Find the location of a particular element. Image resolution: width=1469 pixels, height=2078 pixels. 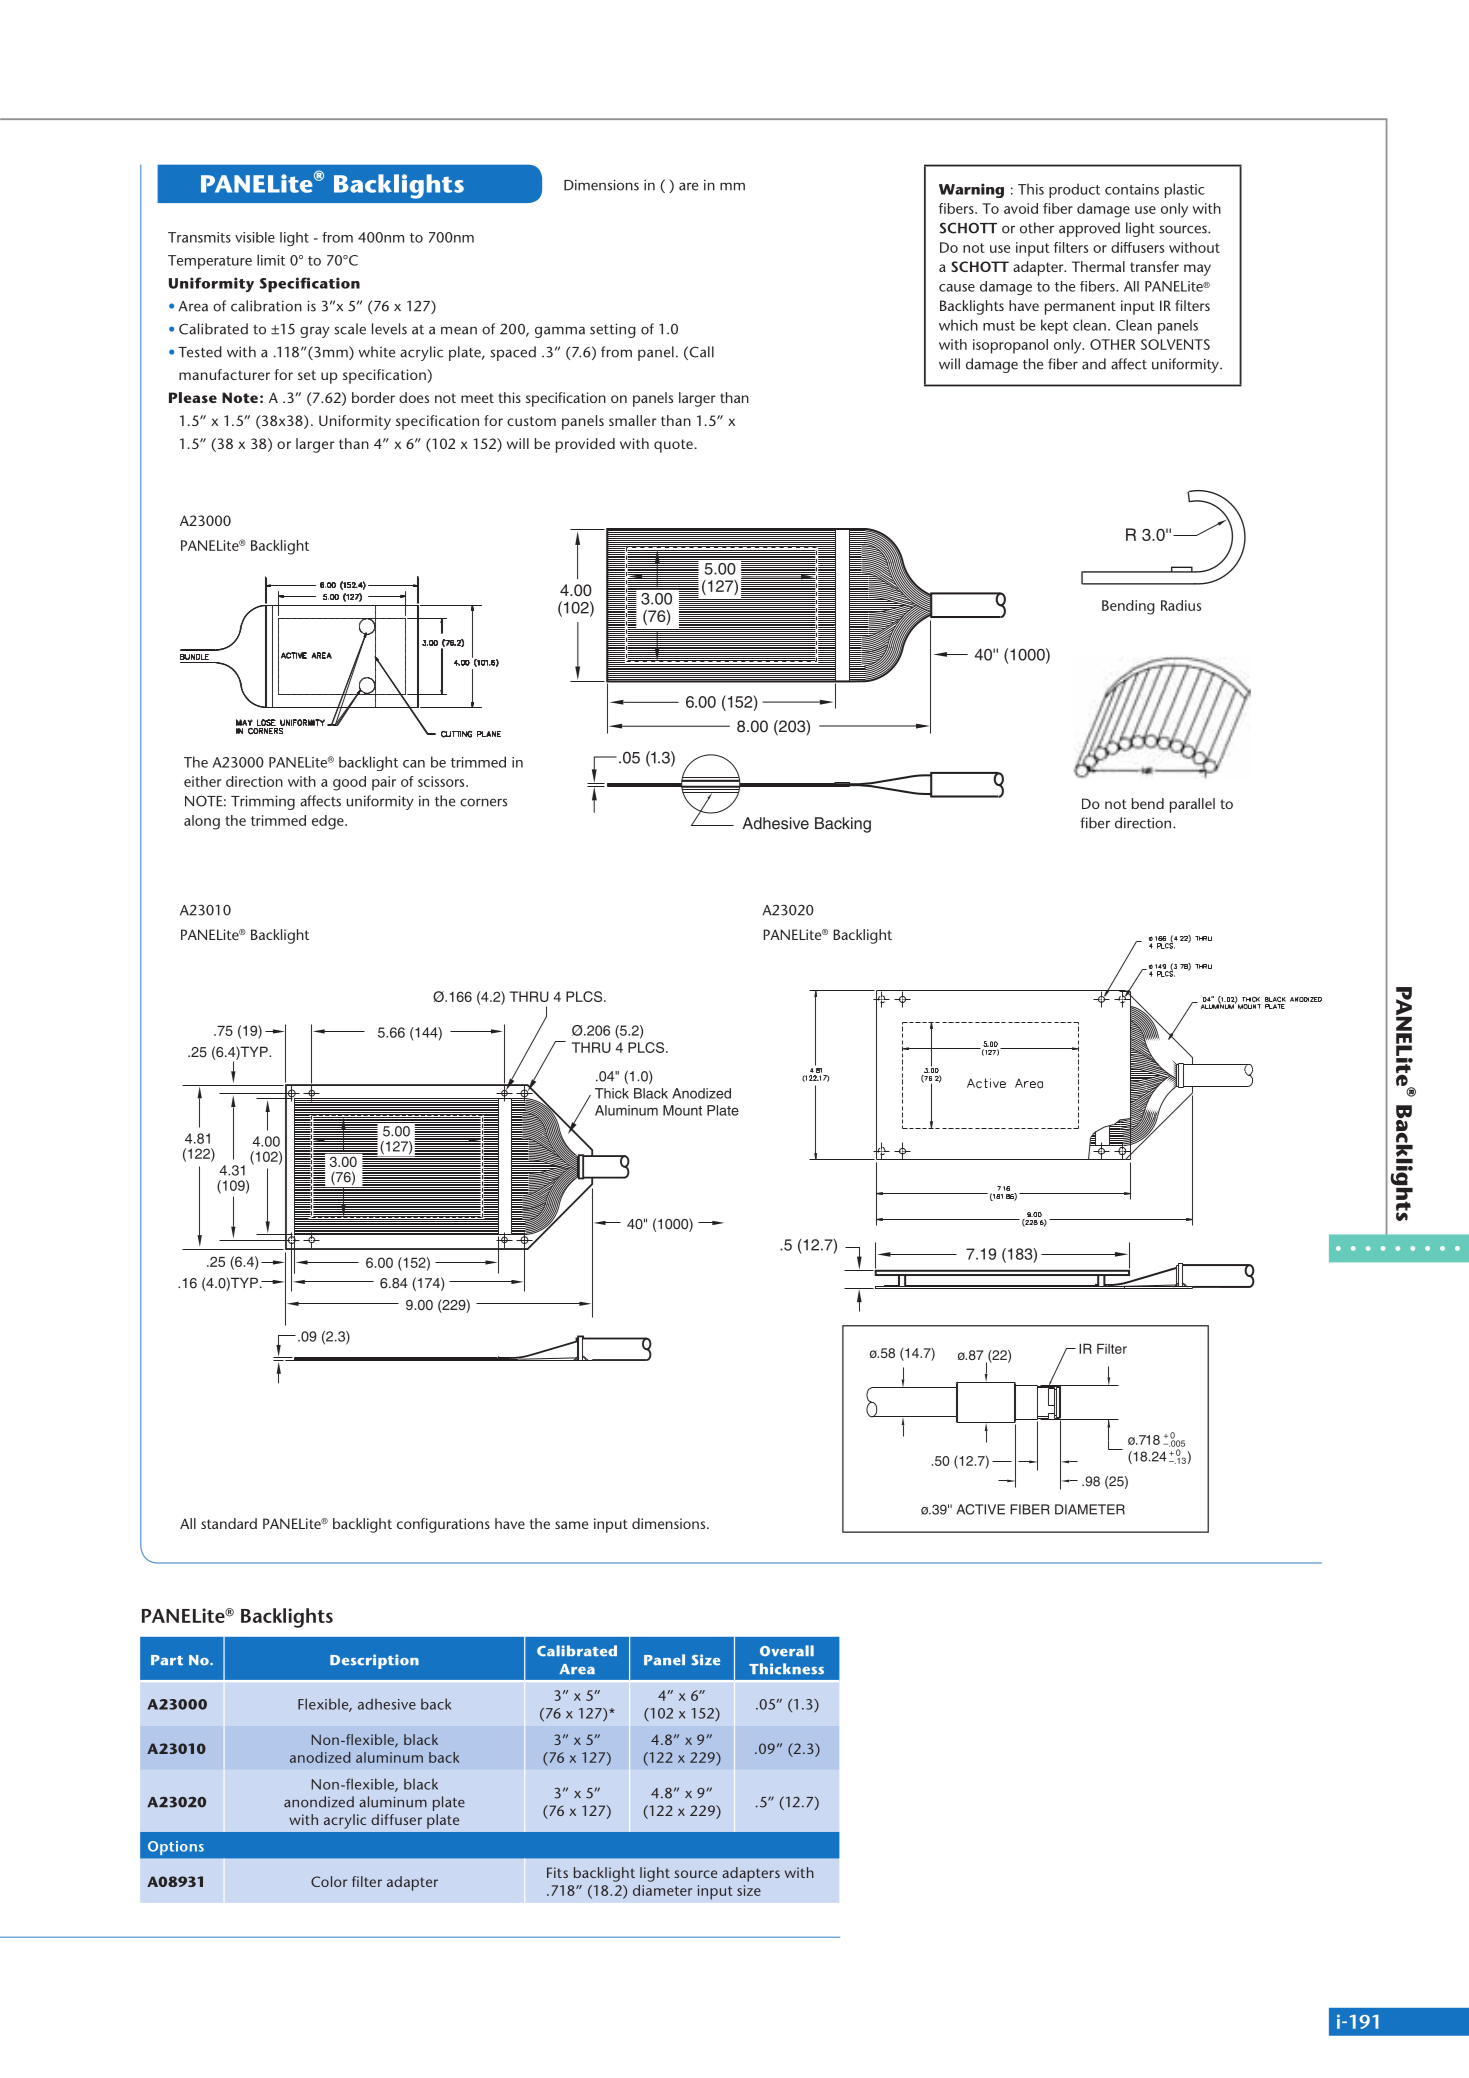

setting is located at coordinates (613, 330).
